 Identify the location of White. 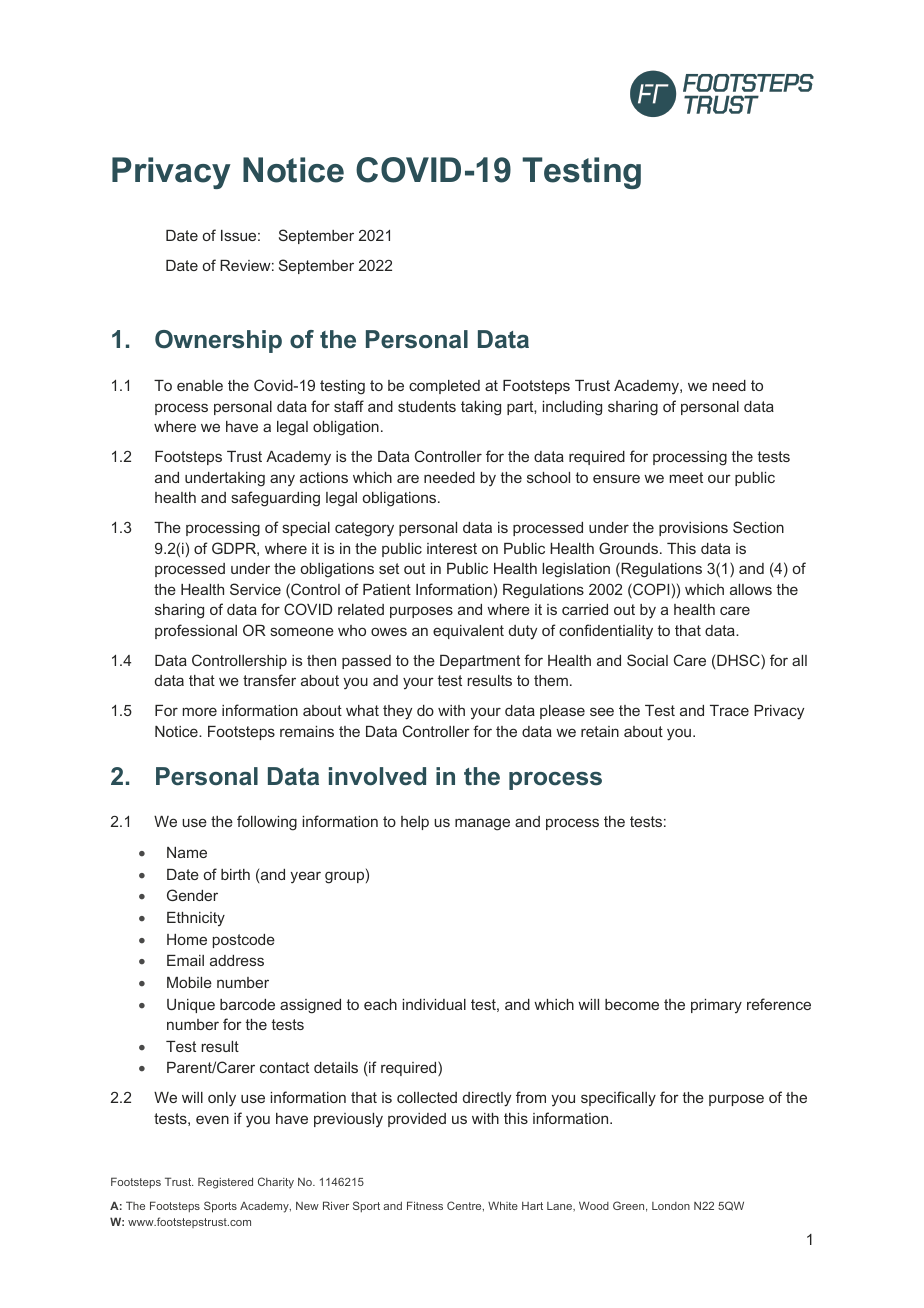
(503, 1205).
